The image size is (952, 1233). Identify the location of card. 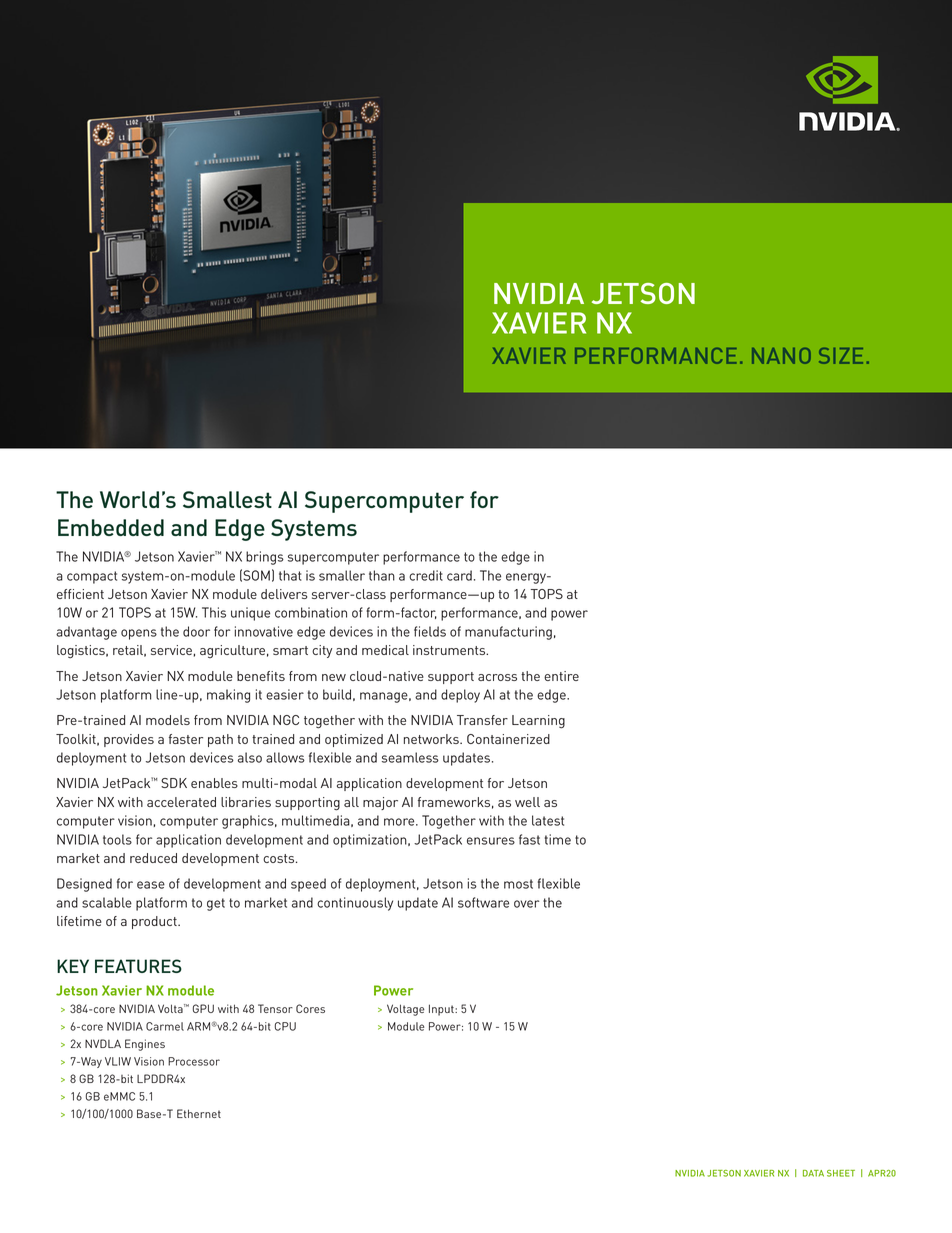
(459, 575).
